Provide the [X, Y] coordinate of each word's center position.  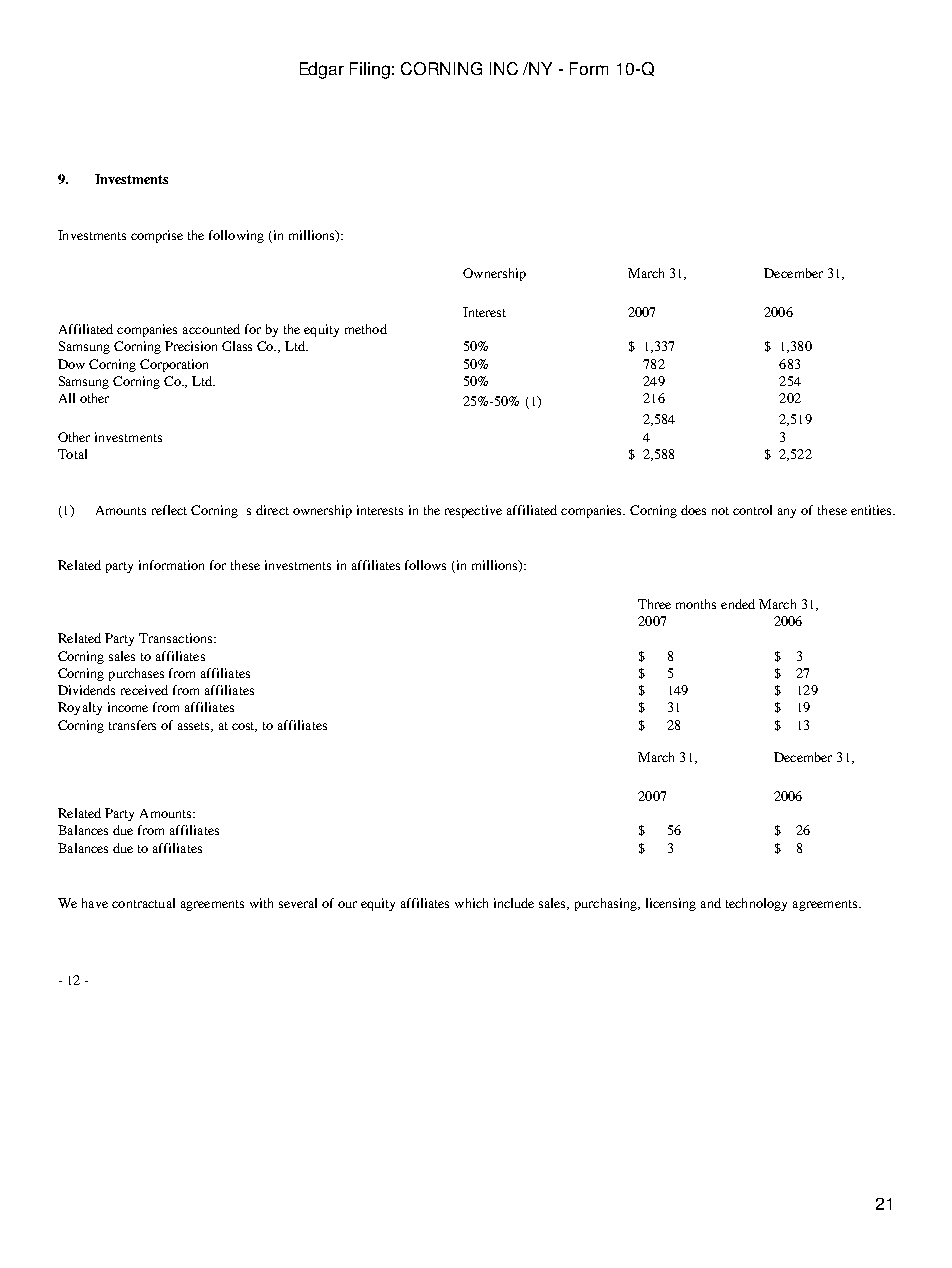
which [471, 903]
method [366, 329]
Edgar [322, 70]
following [236, 236]
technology [756, 904]
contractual [143, 903]
